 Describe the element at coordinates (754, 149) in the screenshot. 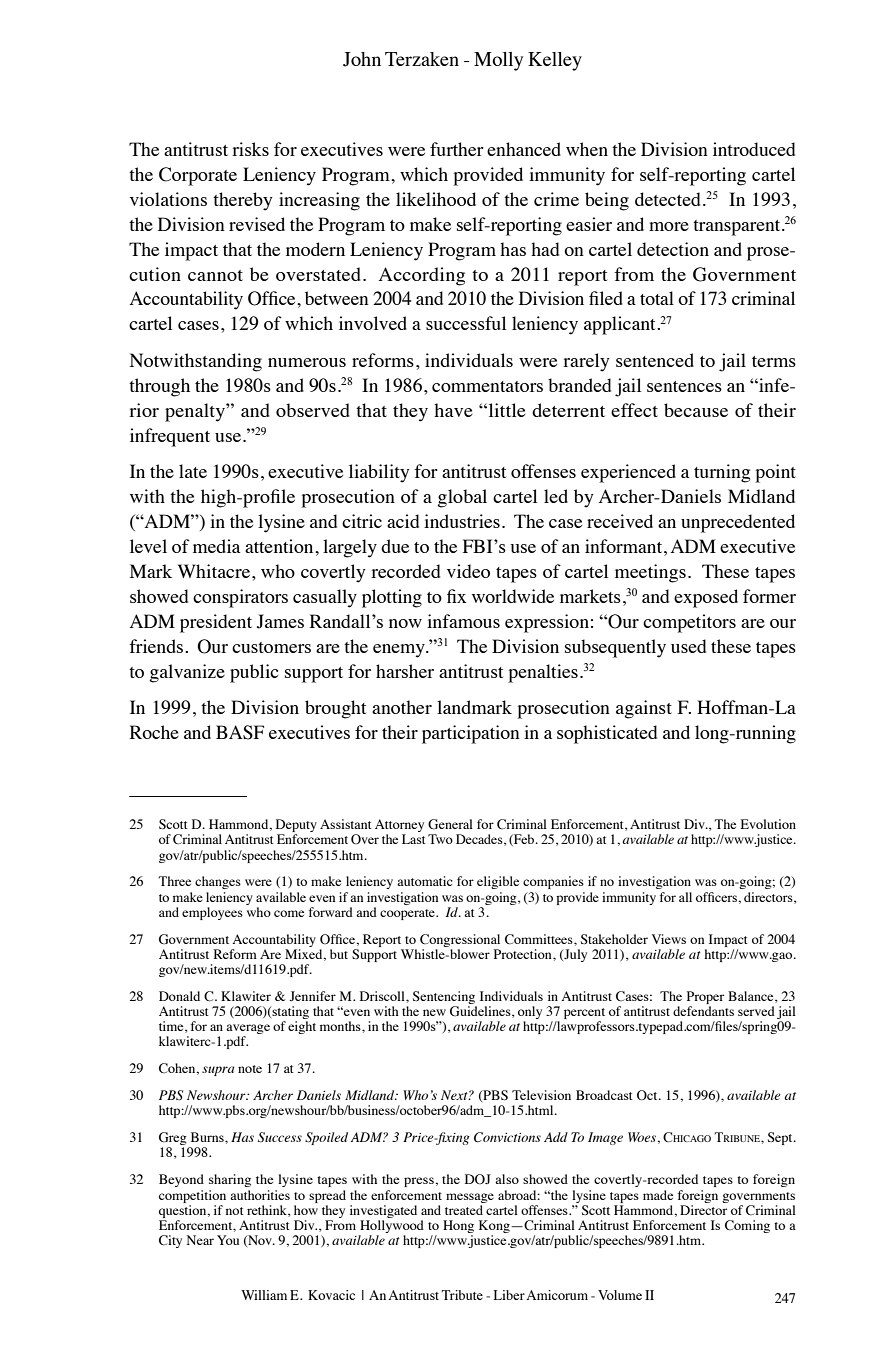

I see `introduced` at that location.
